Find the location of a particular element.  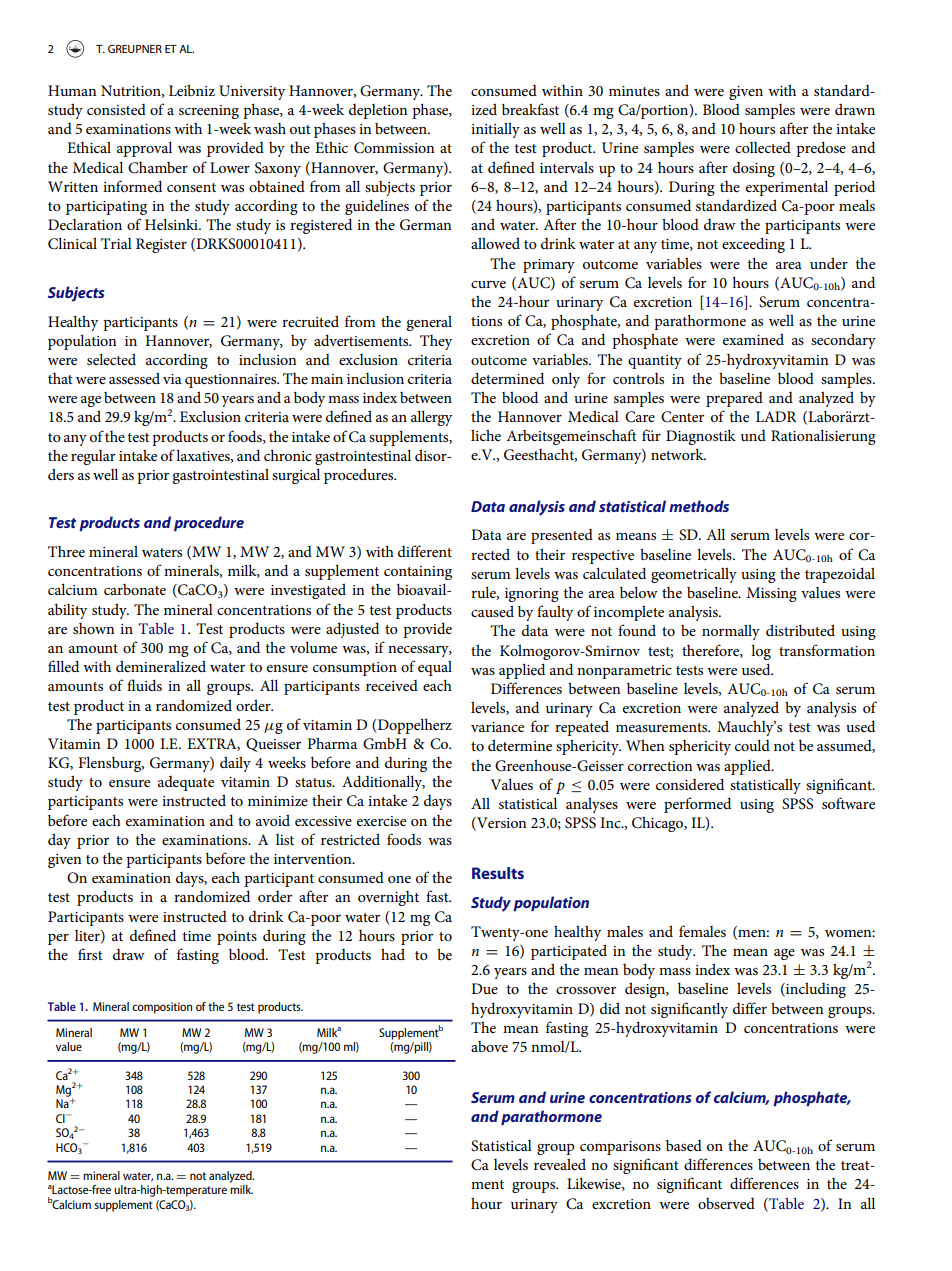

initially is located at coordinates (495, 130).
